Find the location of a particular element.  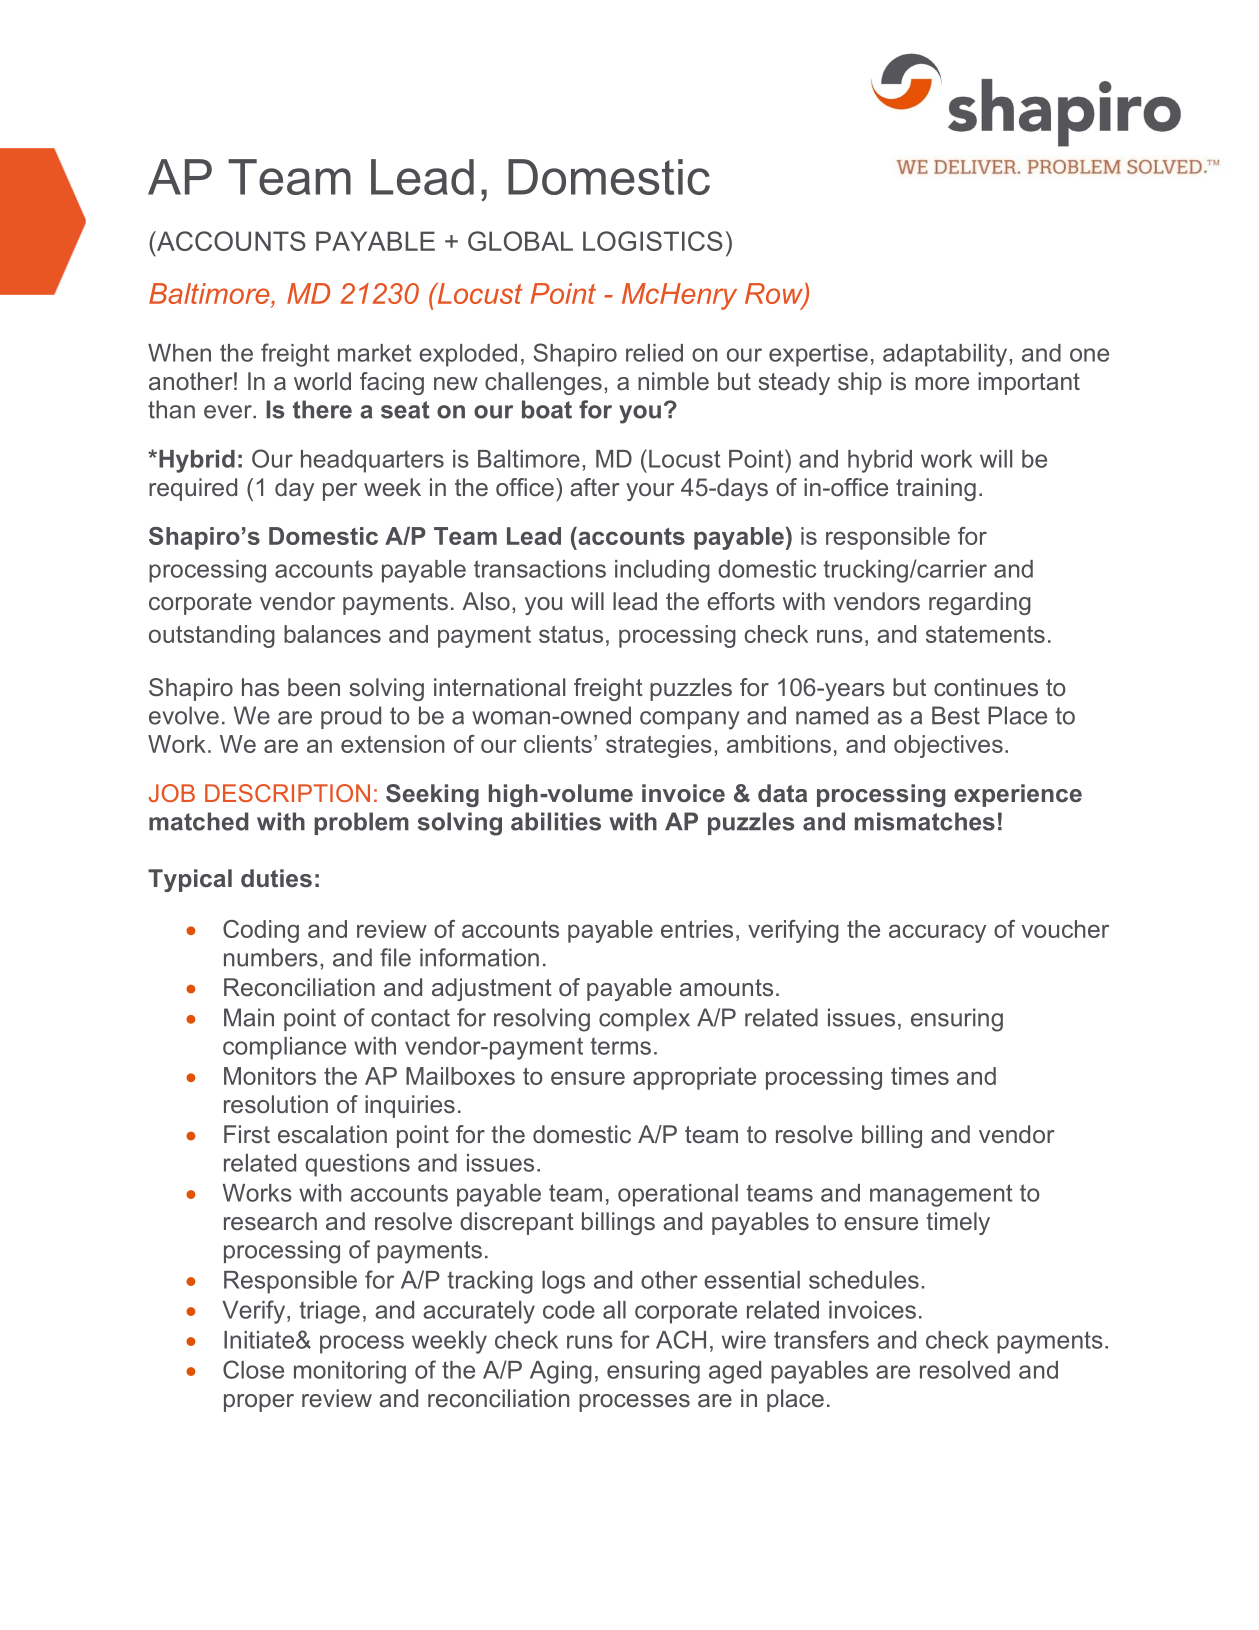

training is located at coordinates (936, 489).
